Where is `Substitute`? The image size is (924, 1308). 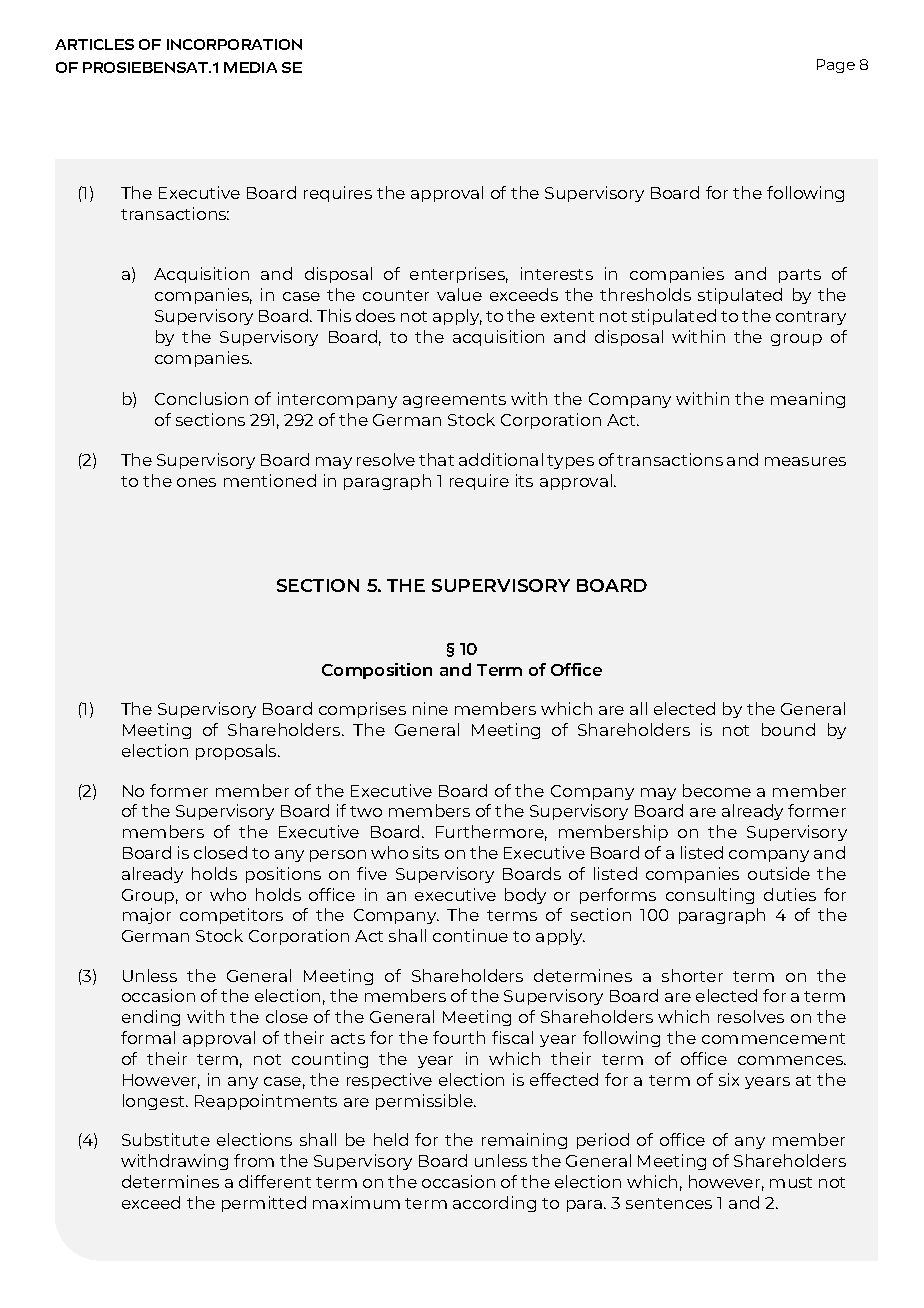 Substitute is located at coordinates (166, 1139).
